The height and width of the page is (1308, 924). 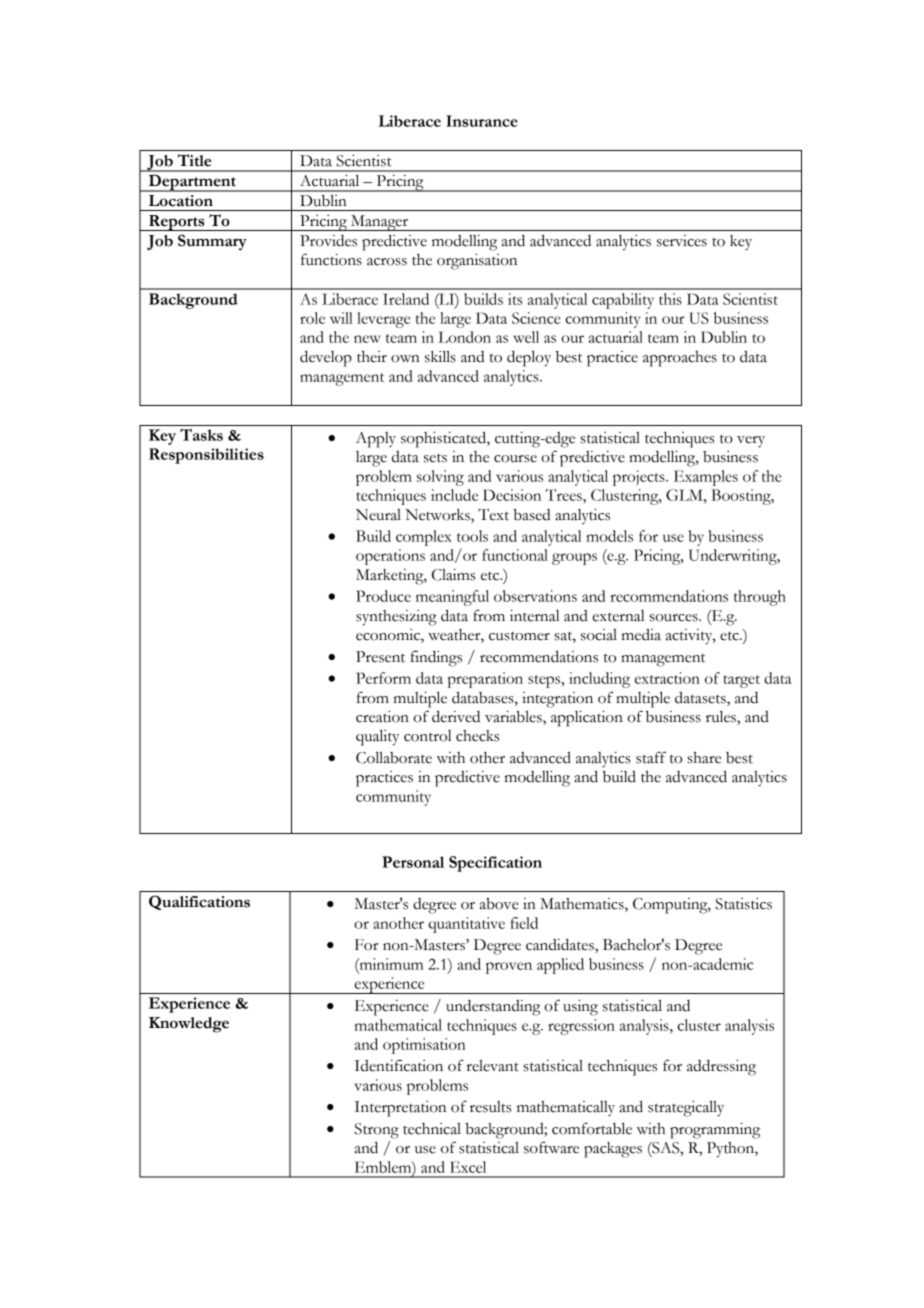 What do you see at coordinates (680, 359) in the page?
I see `approaches` at bounding box center [680, 359].
